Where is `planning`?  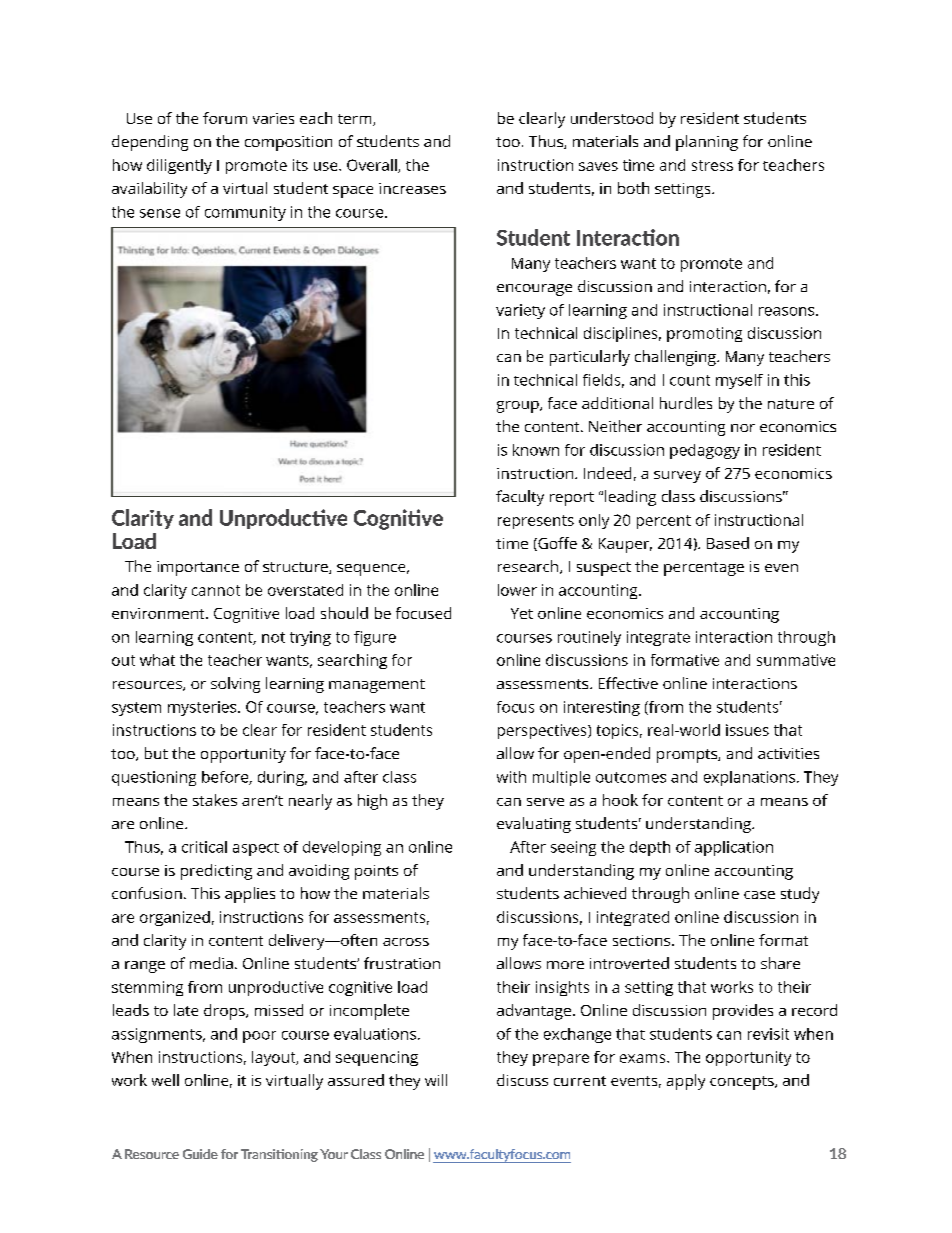
planning is located at coordinates (707, 143).
